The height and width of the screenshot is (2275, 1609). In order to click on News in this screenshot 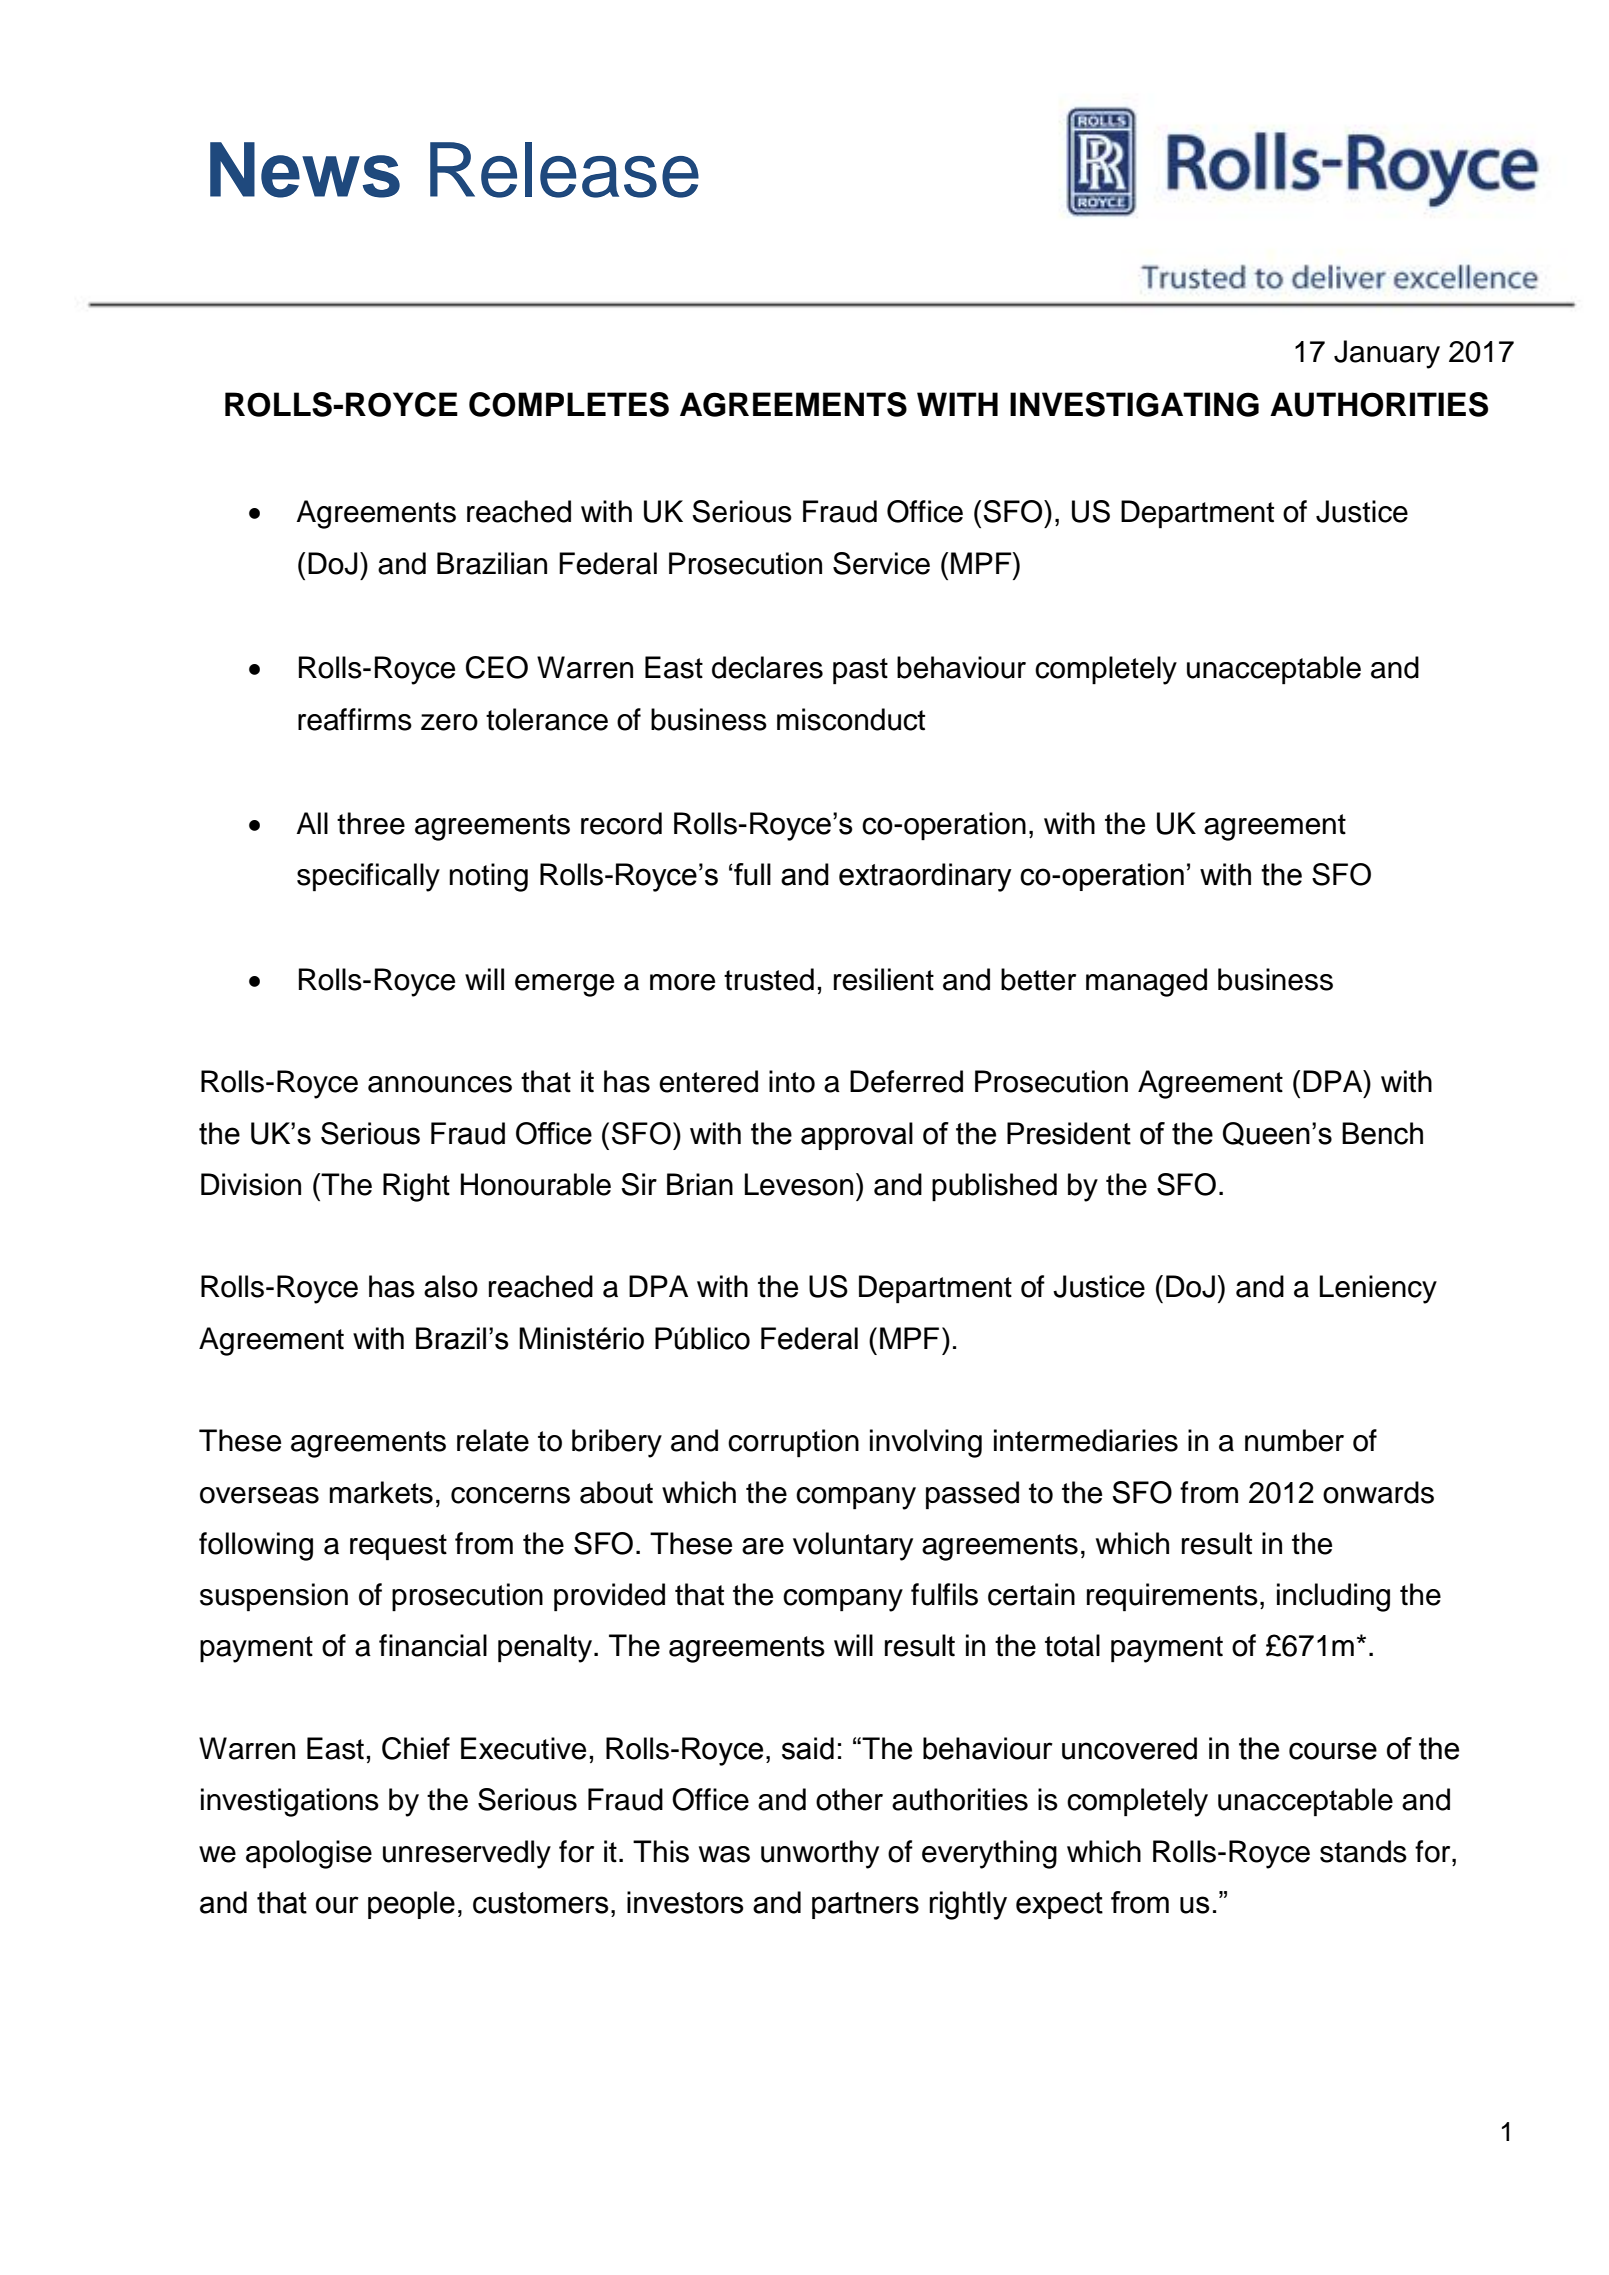, I will do `click(305, 170)`.
